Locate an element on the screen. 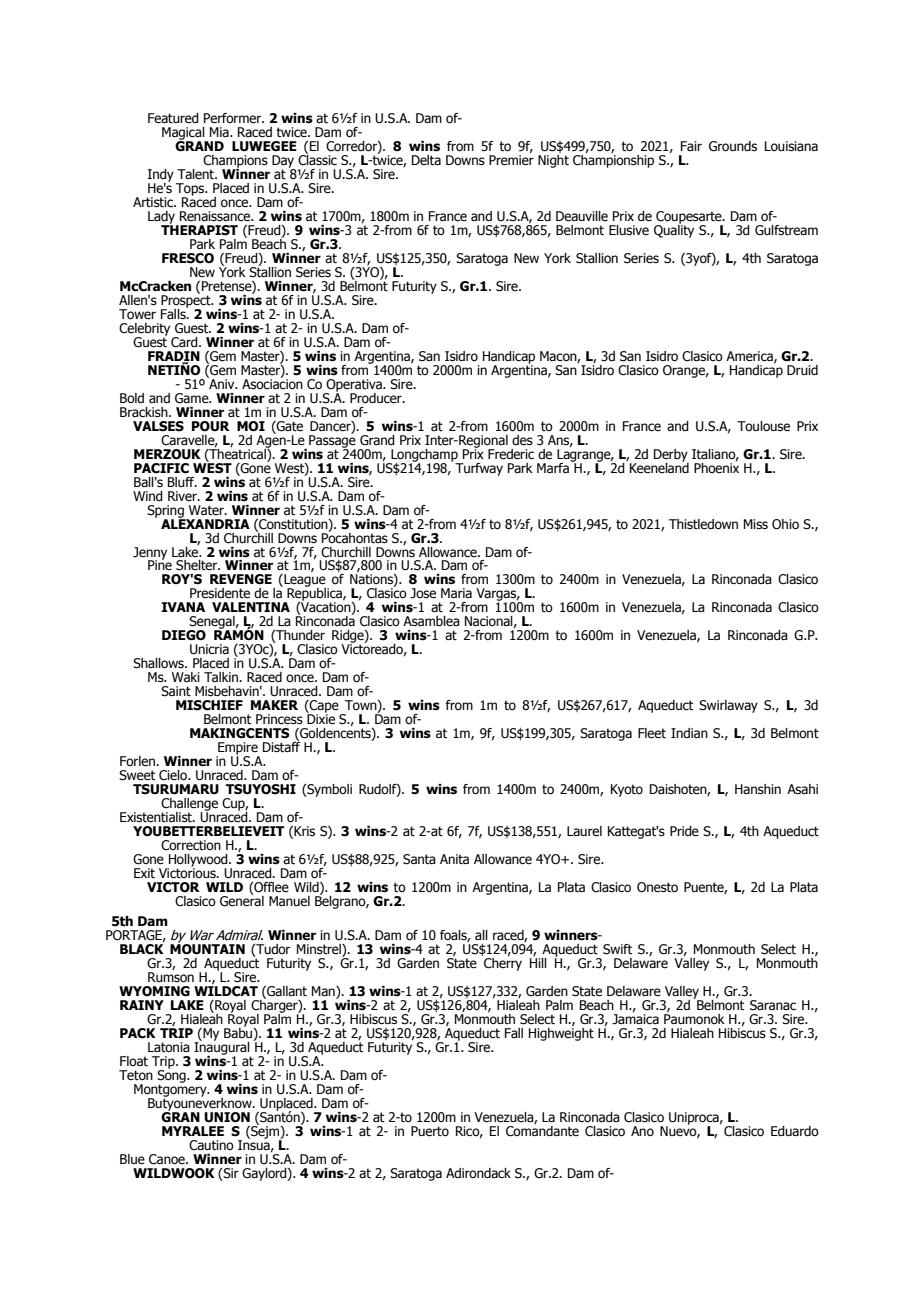  Grounds is located at coordinates (733, 146).
